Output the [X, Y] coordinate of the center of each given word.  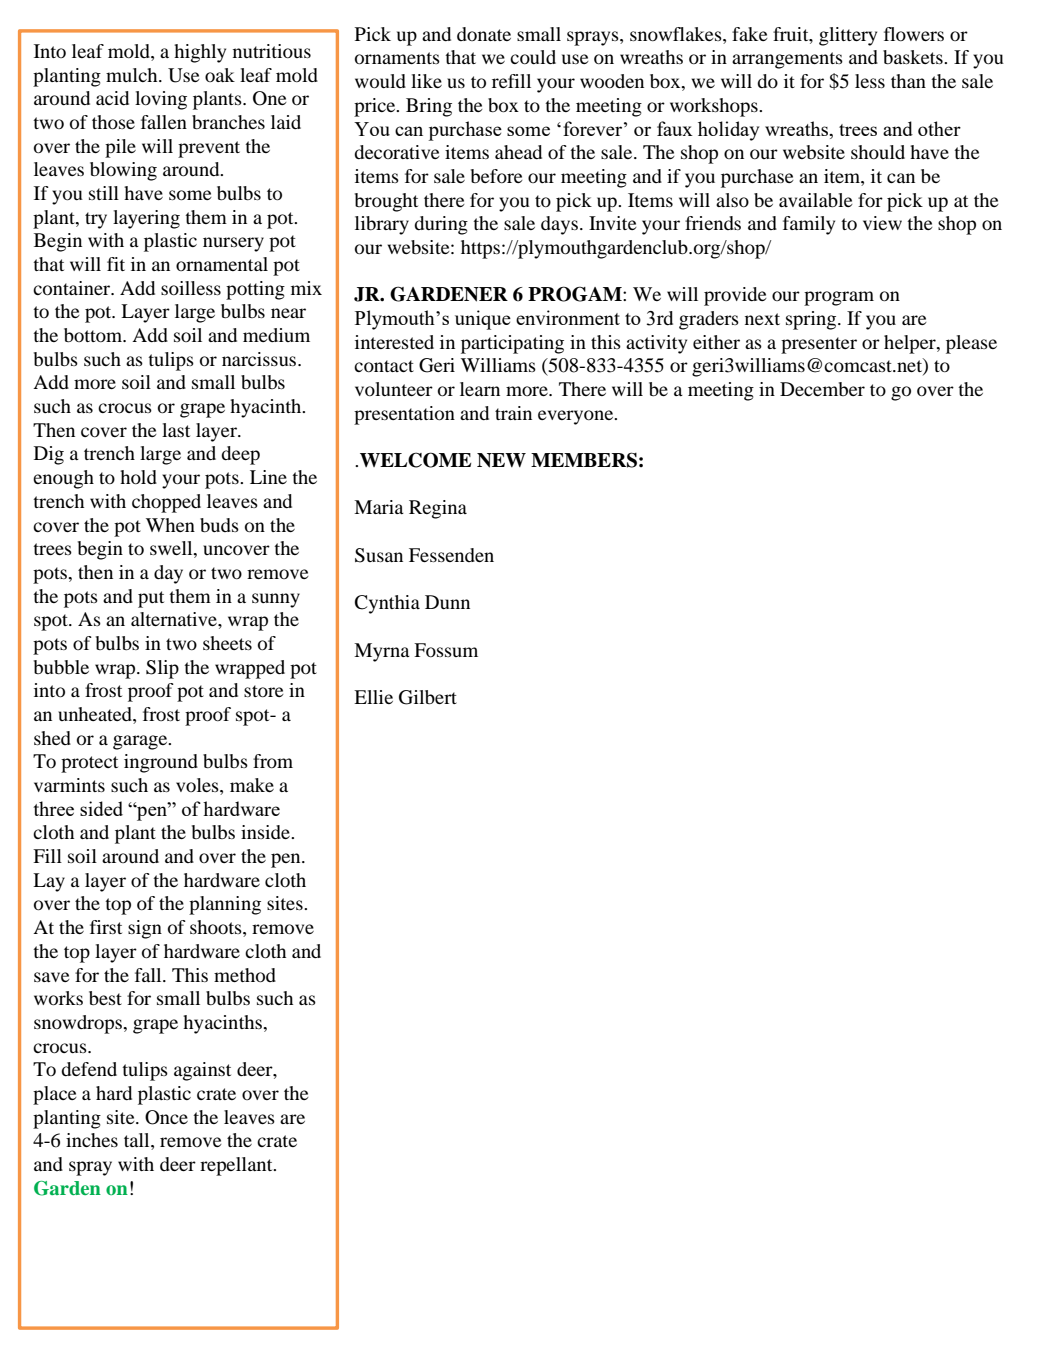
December [822, 389]
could [533, 57]
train [513, 413]
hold [138, 477]
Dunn [447, 602]
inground [161, 763]
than [908, 81]
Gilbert [428, 697]
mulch [133, 75]
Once [166, 1117]
